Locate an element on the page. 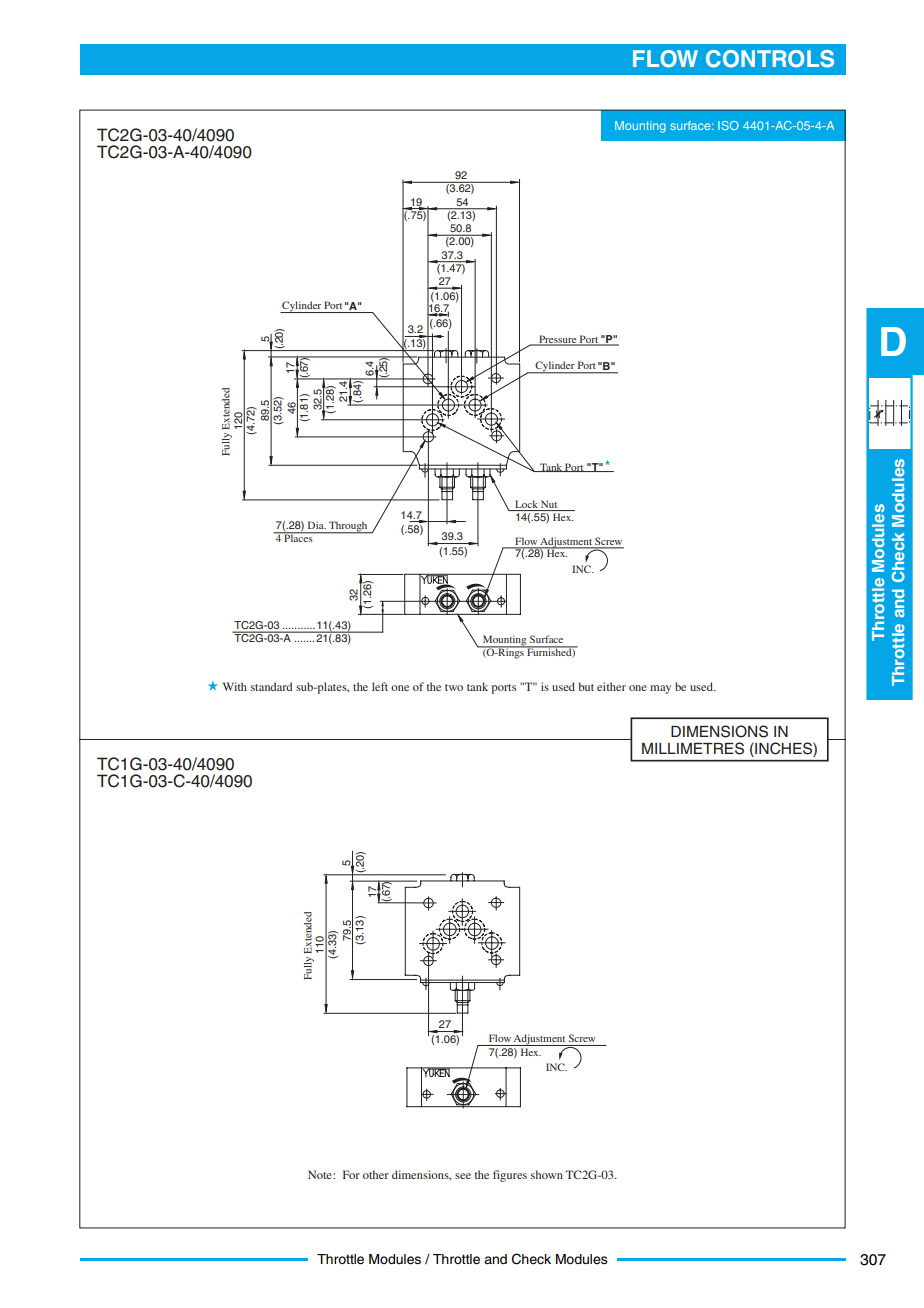 This image has width=924, height=1308. With is located at coordinates (235, 686).
